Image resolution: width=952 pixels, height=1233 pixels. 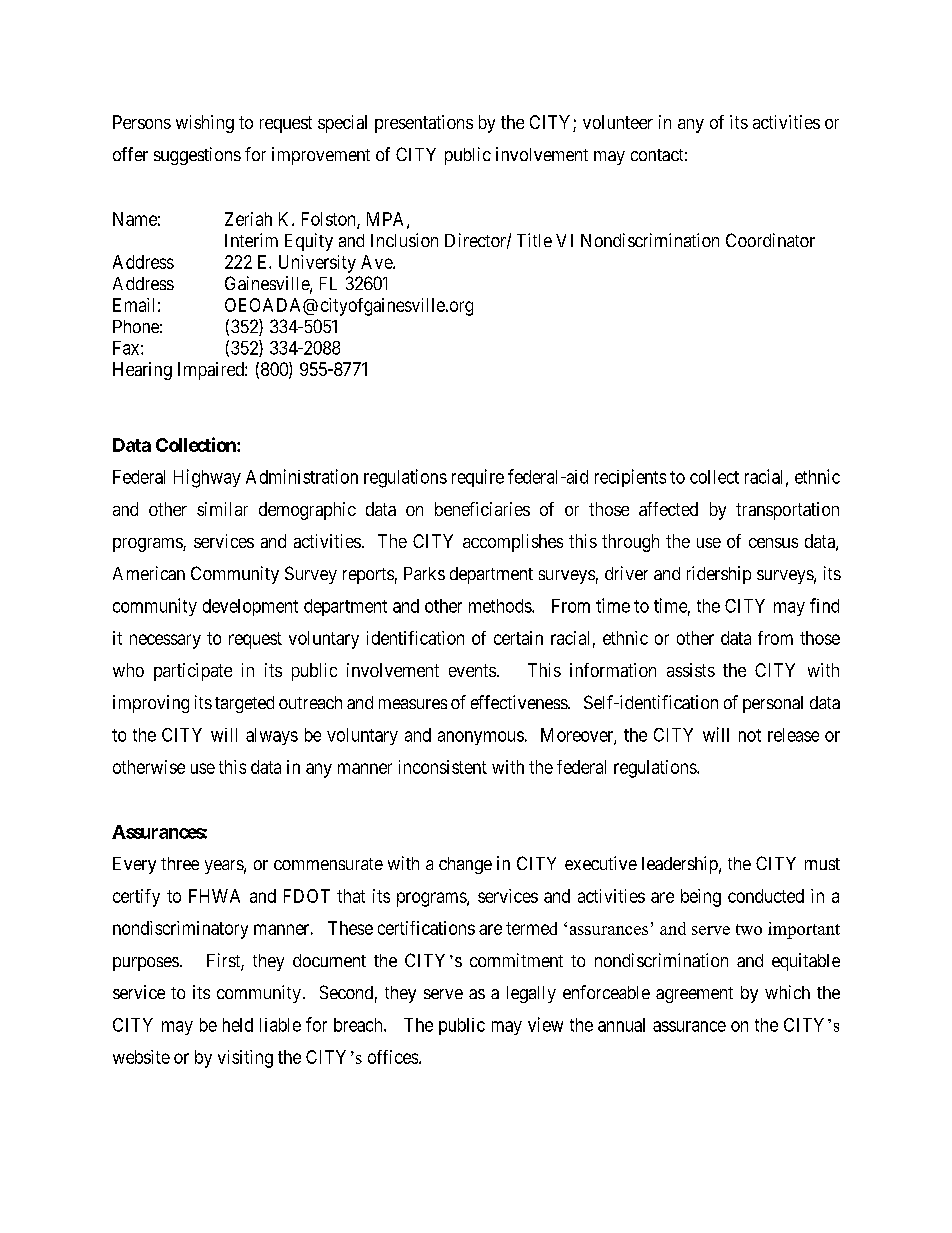 What do you see at coordinates (750, 735) in the screenshot?
I see `not` at bounding box center [750, 735].
